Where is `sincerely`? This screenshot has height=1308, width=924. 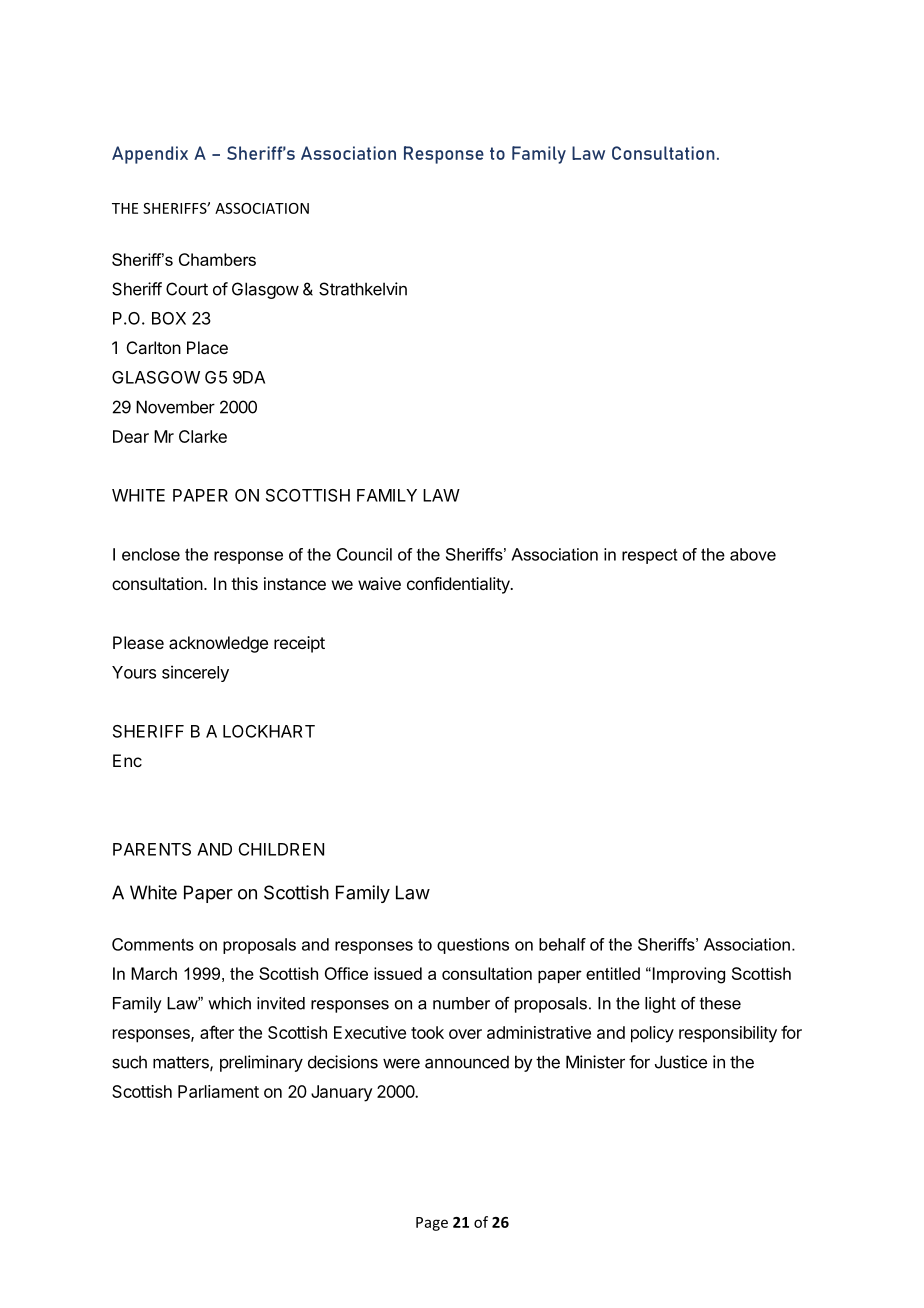
sincerely is located at coordinates (195, 673).
